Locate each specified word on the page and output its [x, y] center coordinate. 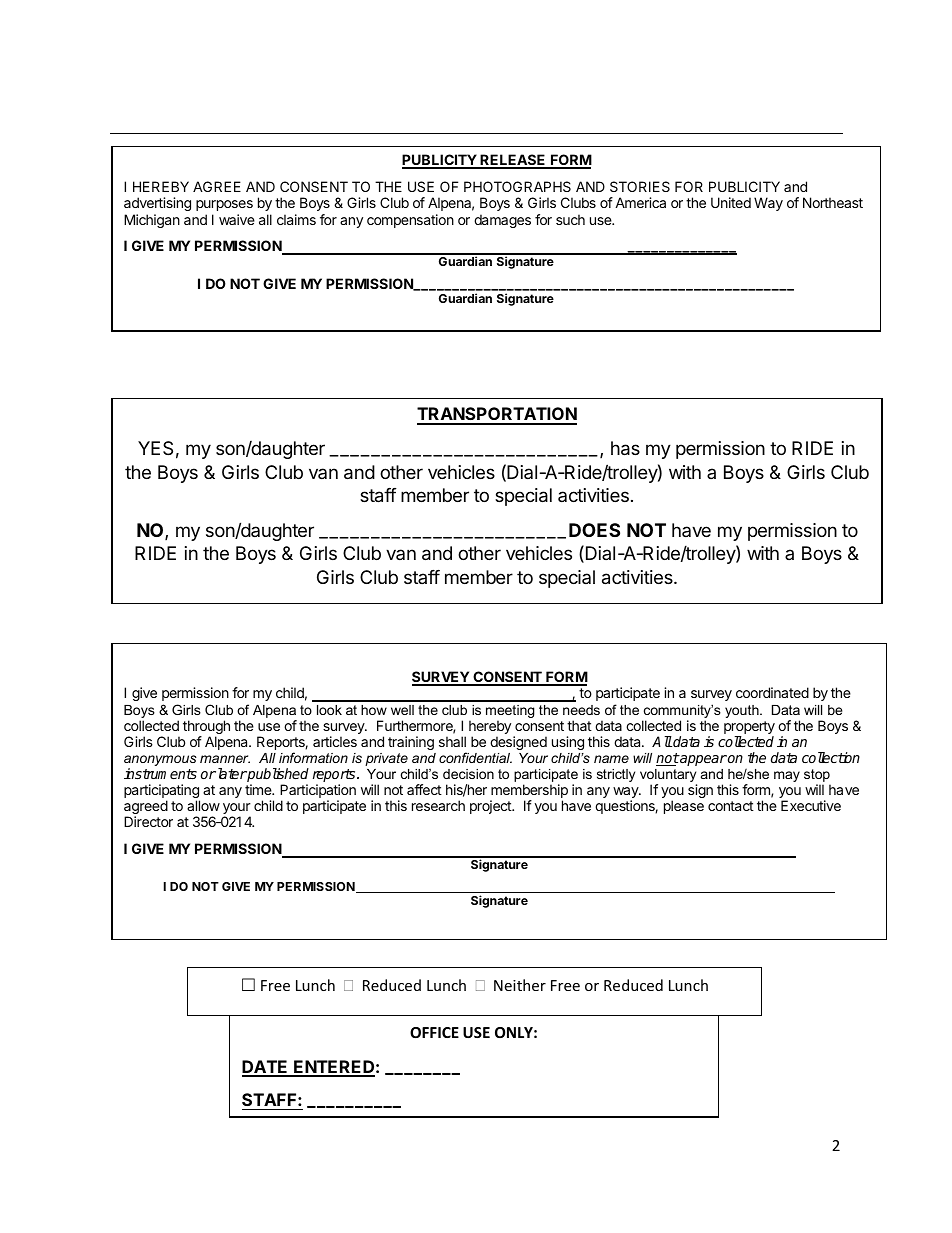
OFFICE [434, 1032]
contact [731, 806]
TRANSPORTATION [497, 415]
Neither [520, 985]
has [625, 448]
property [749, 729]
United [731, 202]
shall [452, 741]
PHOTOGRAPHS [517, 186]
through [206, 728]
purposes [224, 205]
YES [155, 448]
